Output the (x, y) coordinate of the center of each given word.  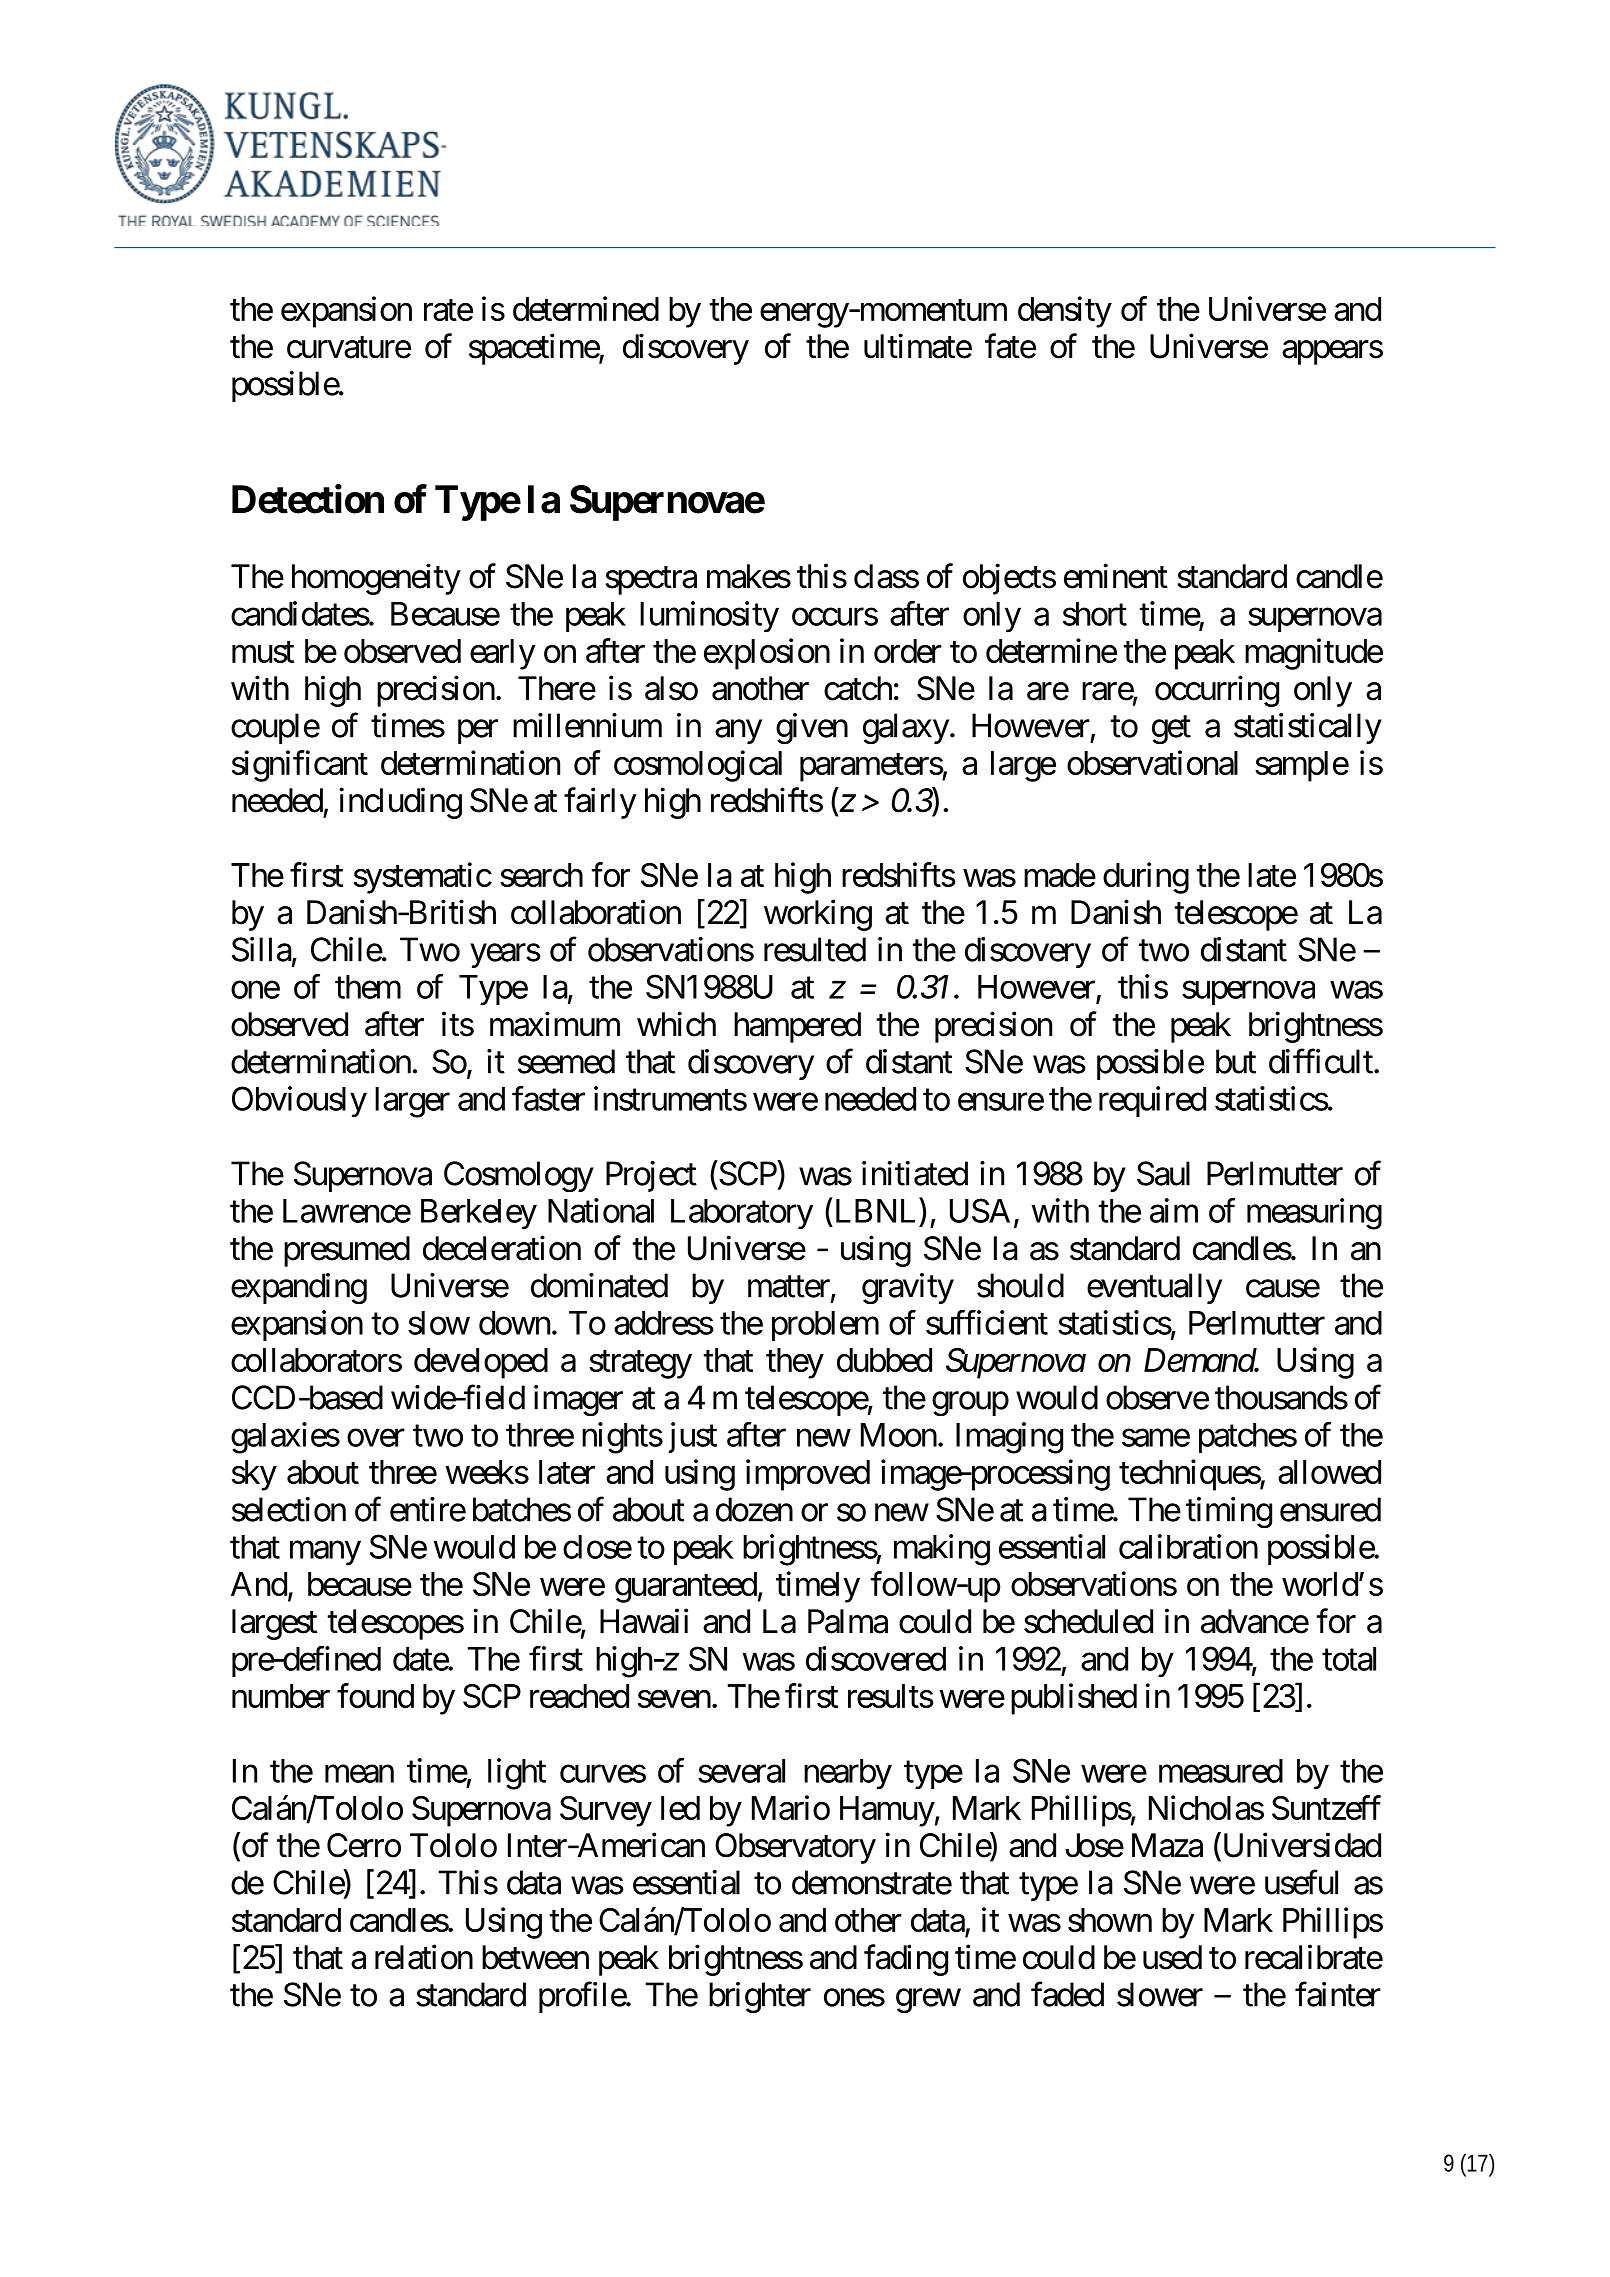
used (1172, 1957)
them (368, 987)
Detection (308, 499)
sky (254, 1475)
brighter (760, 1998)
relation (424, 1957)
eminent (1116, 576)
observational (1152, 762)
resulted (815, 949)
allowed (1329, 1472)
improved (808, 1475)
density (1065, 312)
